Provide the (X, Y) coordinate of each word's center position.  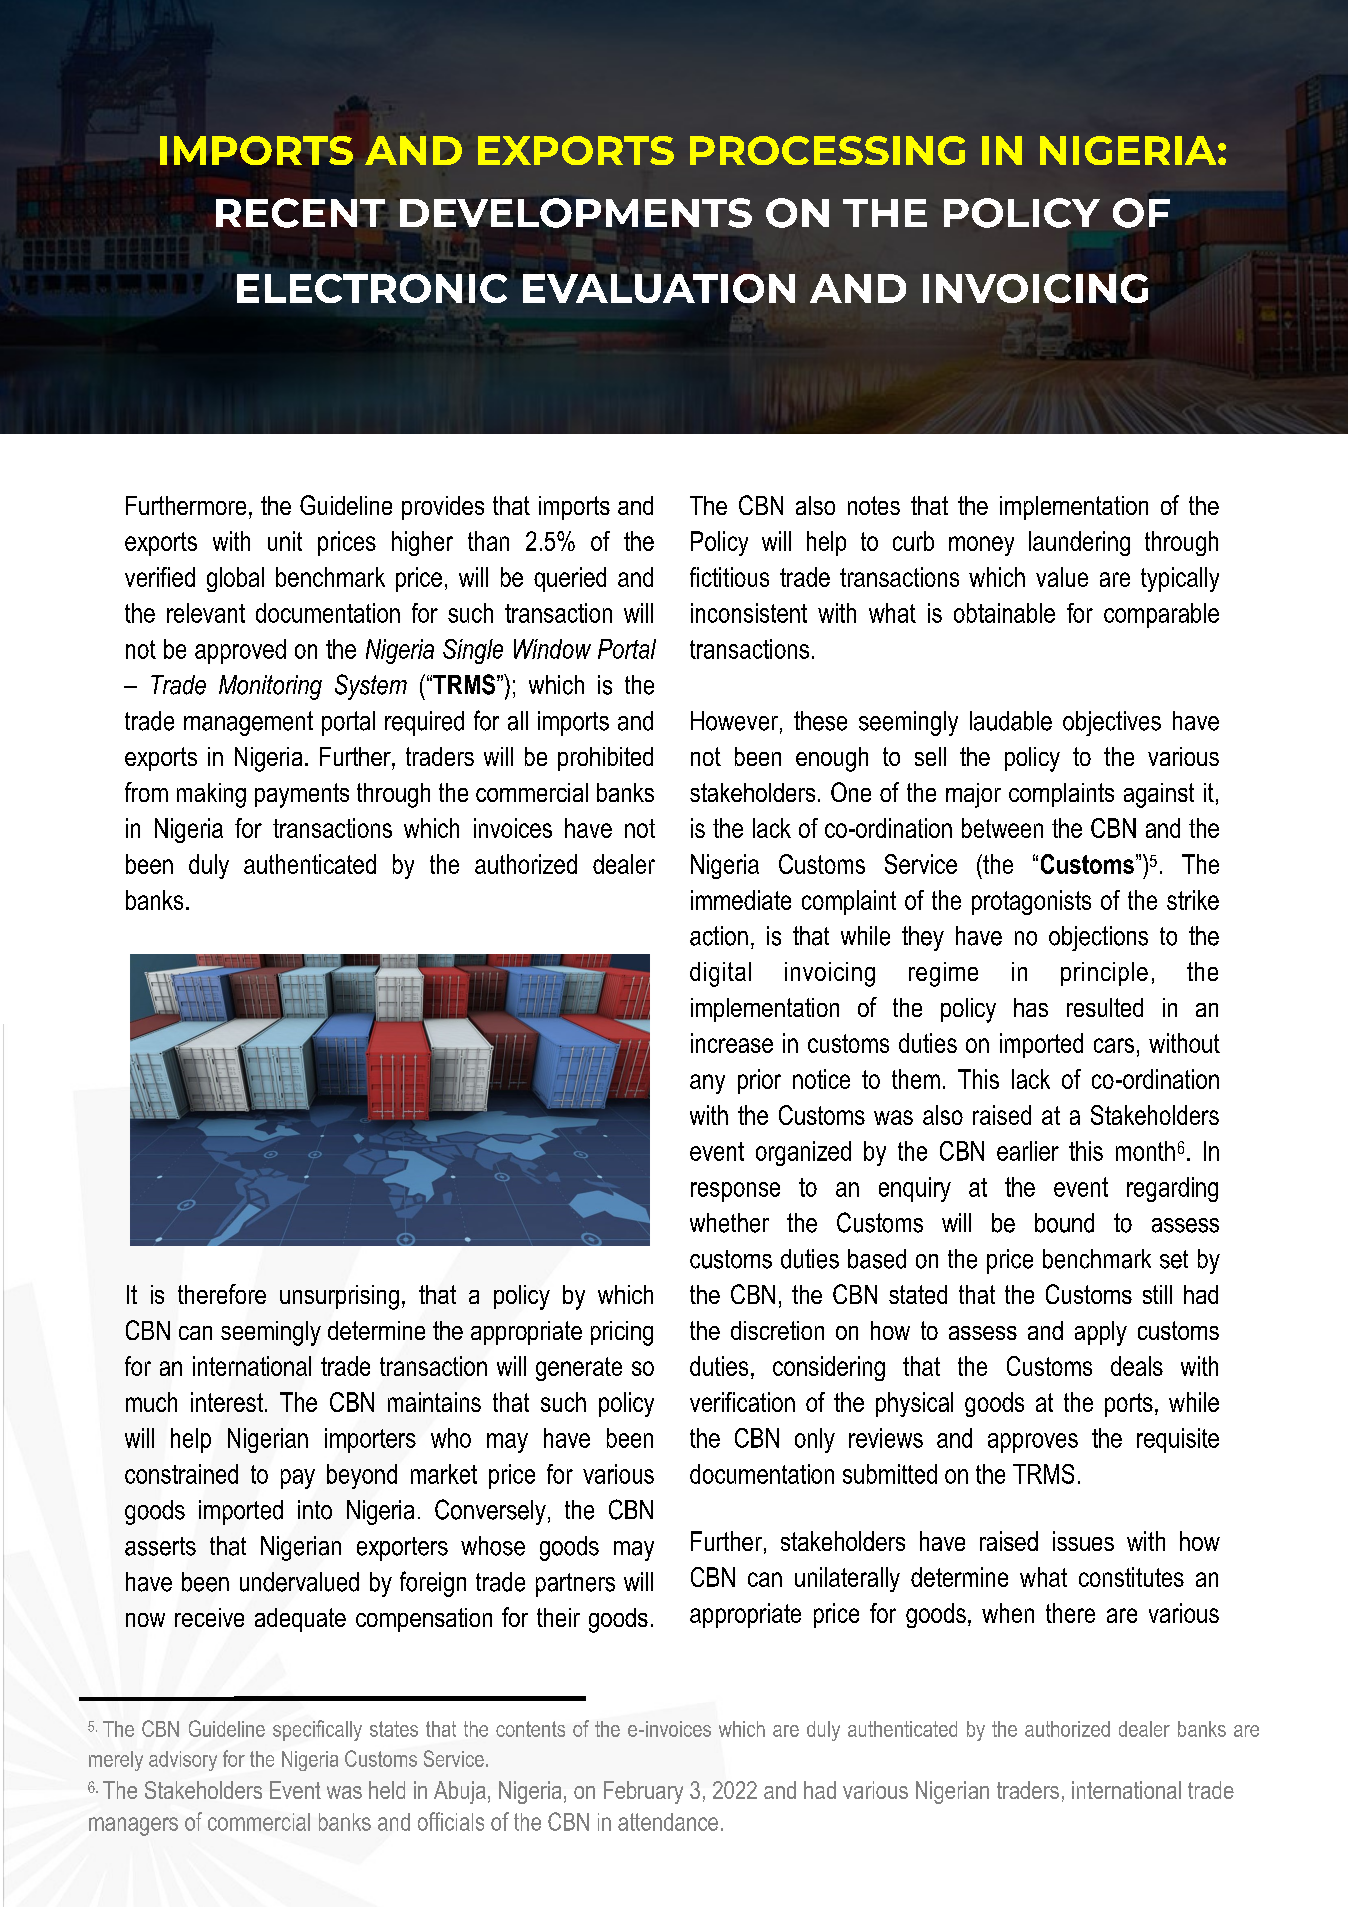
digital (720, 974)
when (1008, 1613)
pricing (622, 1333)
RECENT (300, 213)
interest (227, 1402)
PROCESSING (827, 150)
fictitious (729, 577)
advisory (183, 1761)
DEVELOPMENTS (576, 213)
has (1031, 1007)
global (235, 579)
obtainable (1004, 613)
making (211, 795)
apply (1101, 1333)
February (643, 1792)
